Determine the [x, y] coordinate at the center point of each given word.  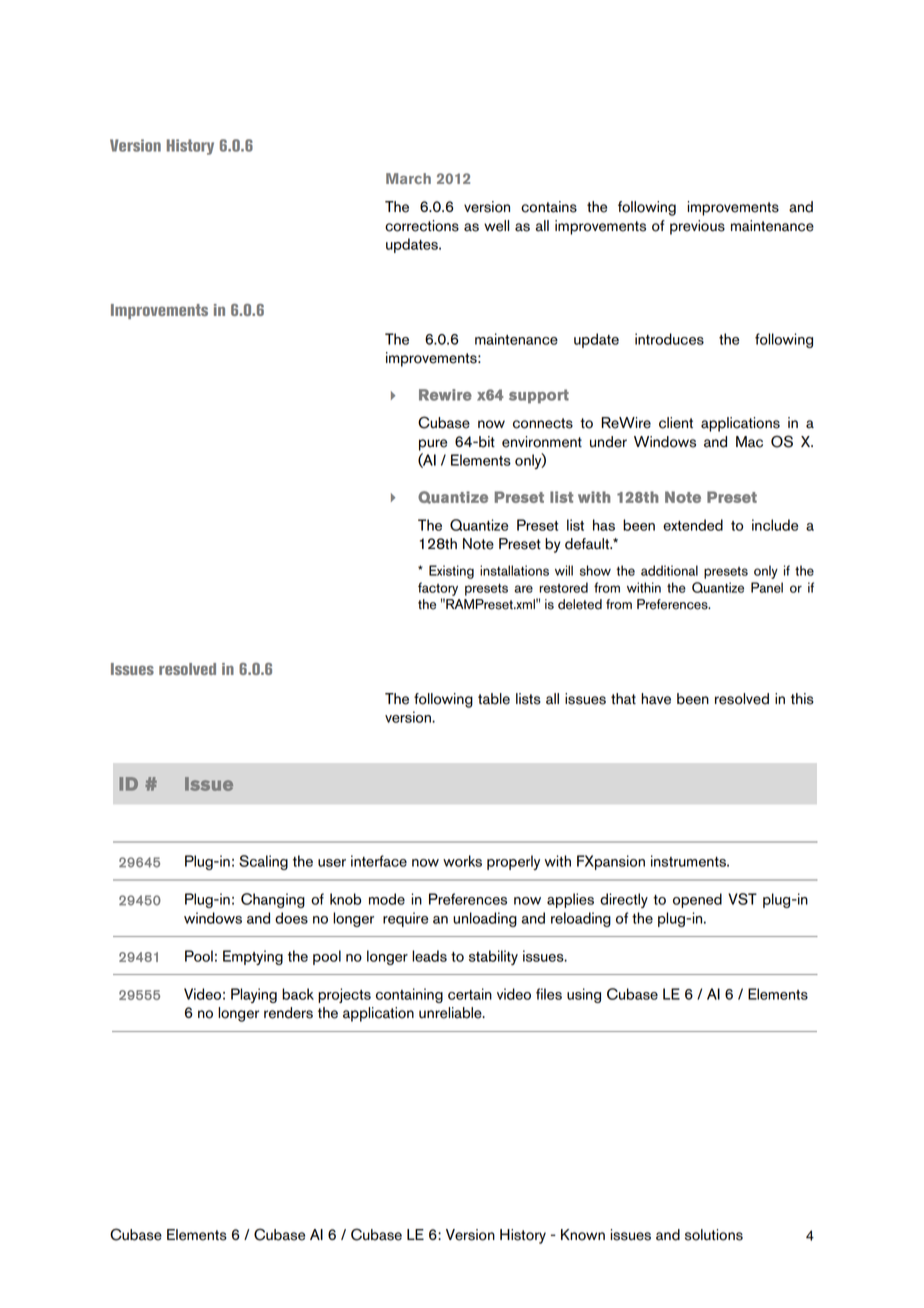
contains [549, 207]
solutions [714, 1235]
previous [697, 227]
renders [288, 1013]
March [408, 178]
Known [583, 1235]
